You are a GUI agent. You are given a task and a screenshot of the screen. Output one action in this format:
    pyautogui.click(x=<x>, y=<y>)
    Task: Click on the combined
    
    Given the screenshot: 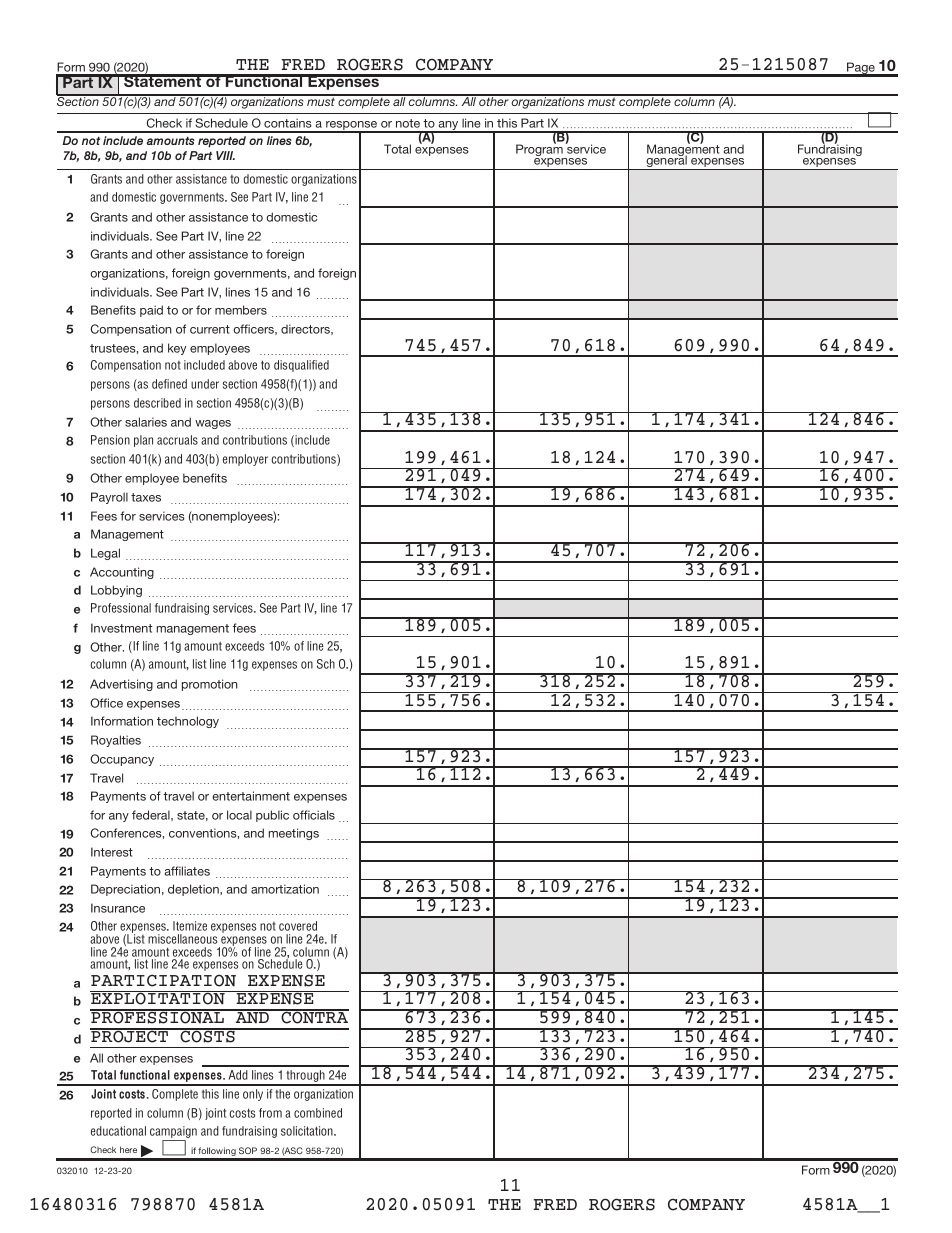 What is the action you would take?
    pyautogui.click(x=318, y=1113)
